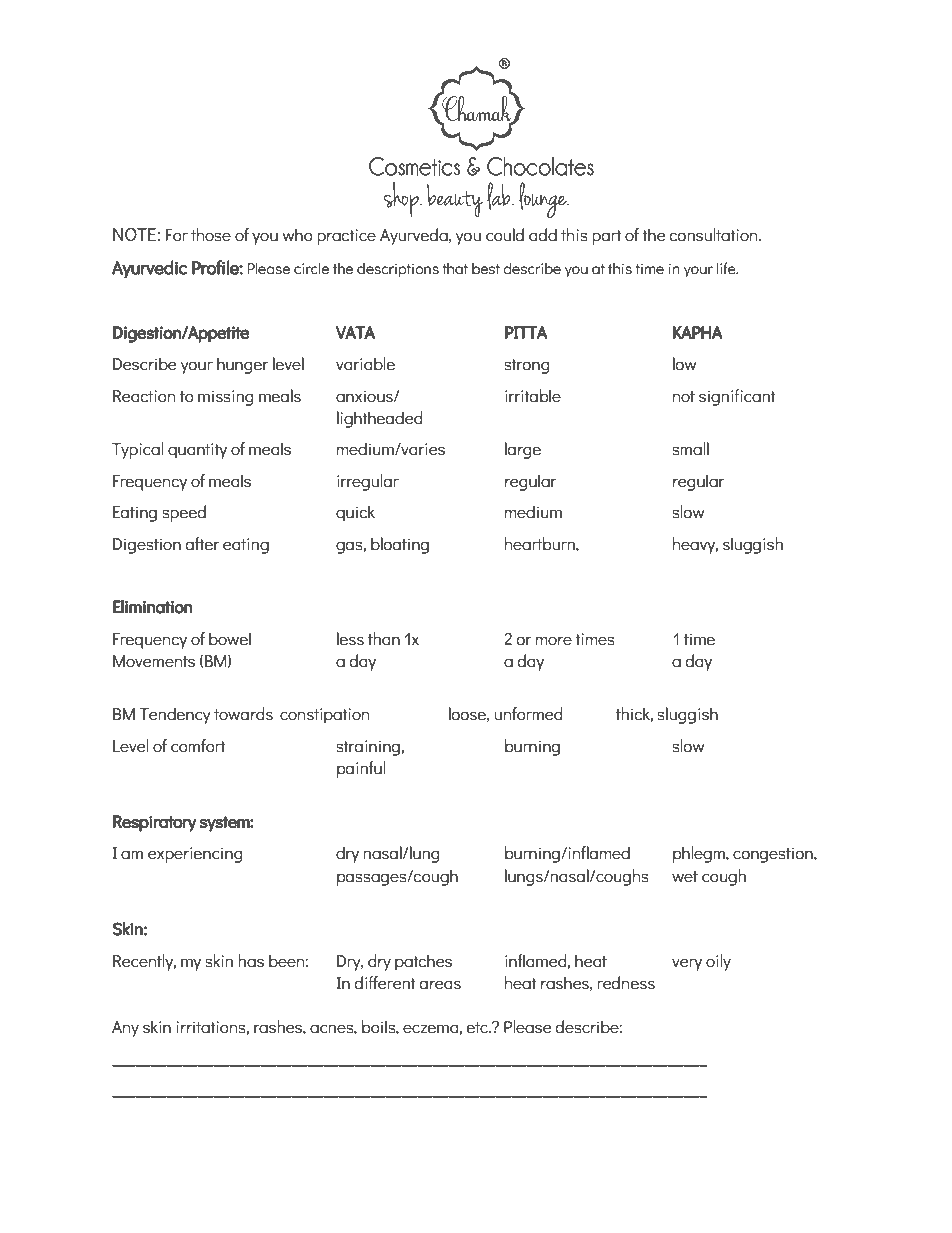 This screenshot has width=952, height=1233. Describe the element at coordinates (455, 268) in the screenshot. I see `that` at that location.
